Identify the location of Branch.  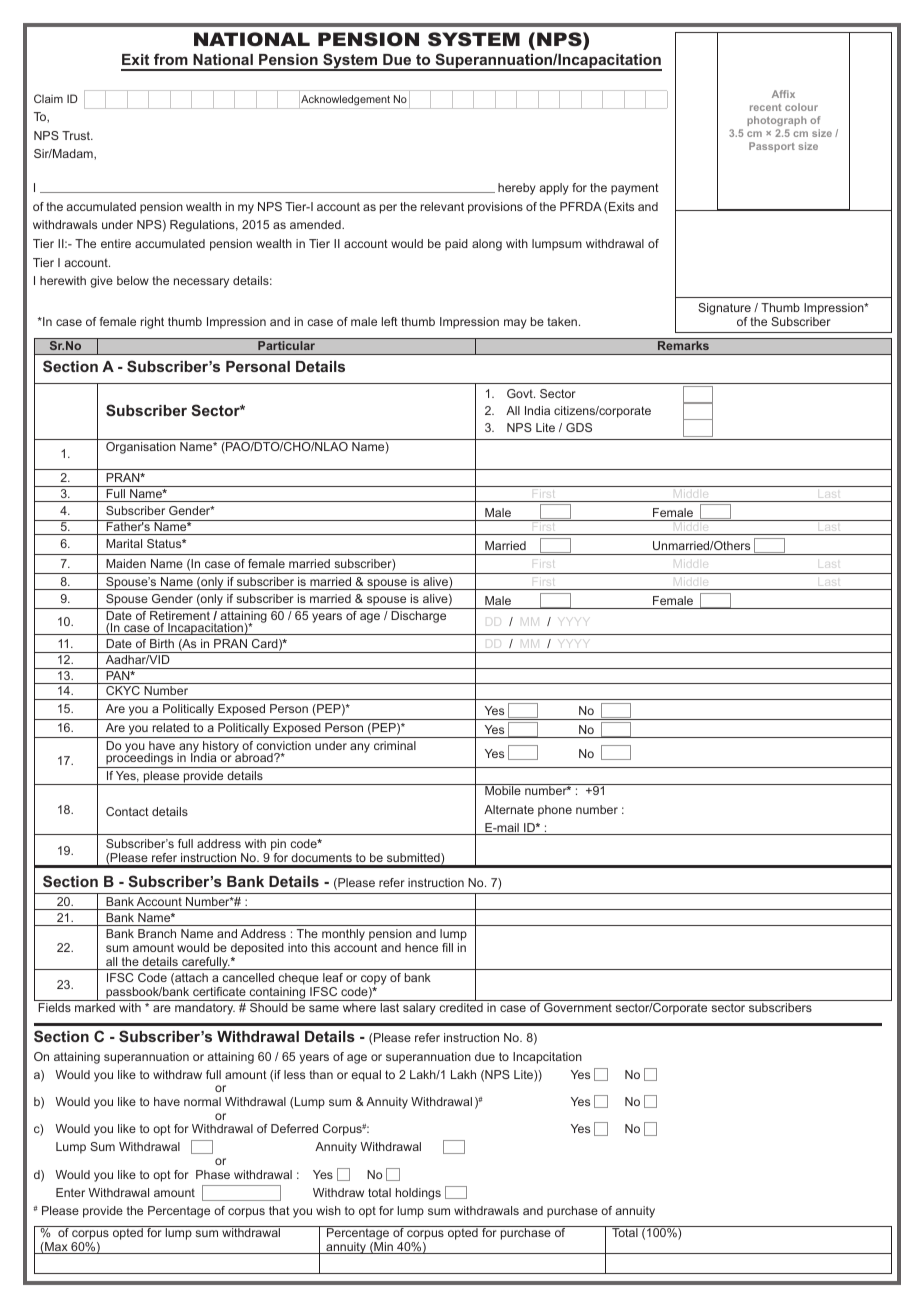
(157, 933).
